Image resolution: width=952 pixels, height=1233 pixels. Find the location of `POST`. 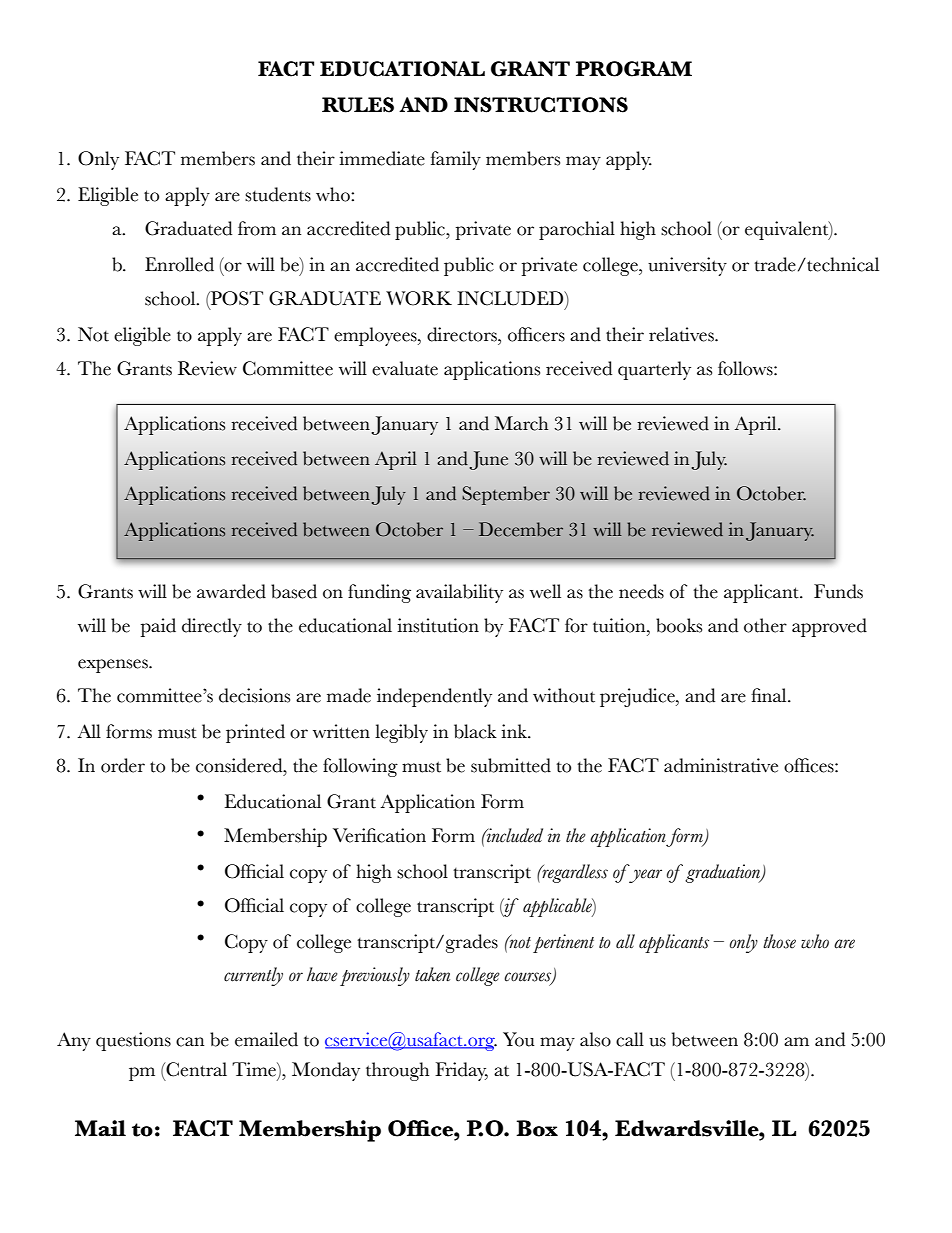

POST is located at coordinates (236, 298).
